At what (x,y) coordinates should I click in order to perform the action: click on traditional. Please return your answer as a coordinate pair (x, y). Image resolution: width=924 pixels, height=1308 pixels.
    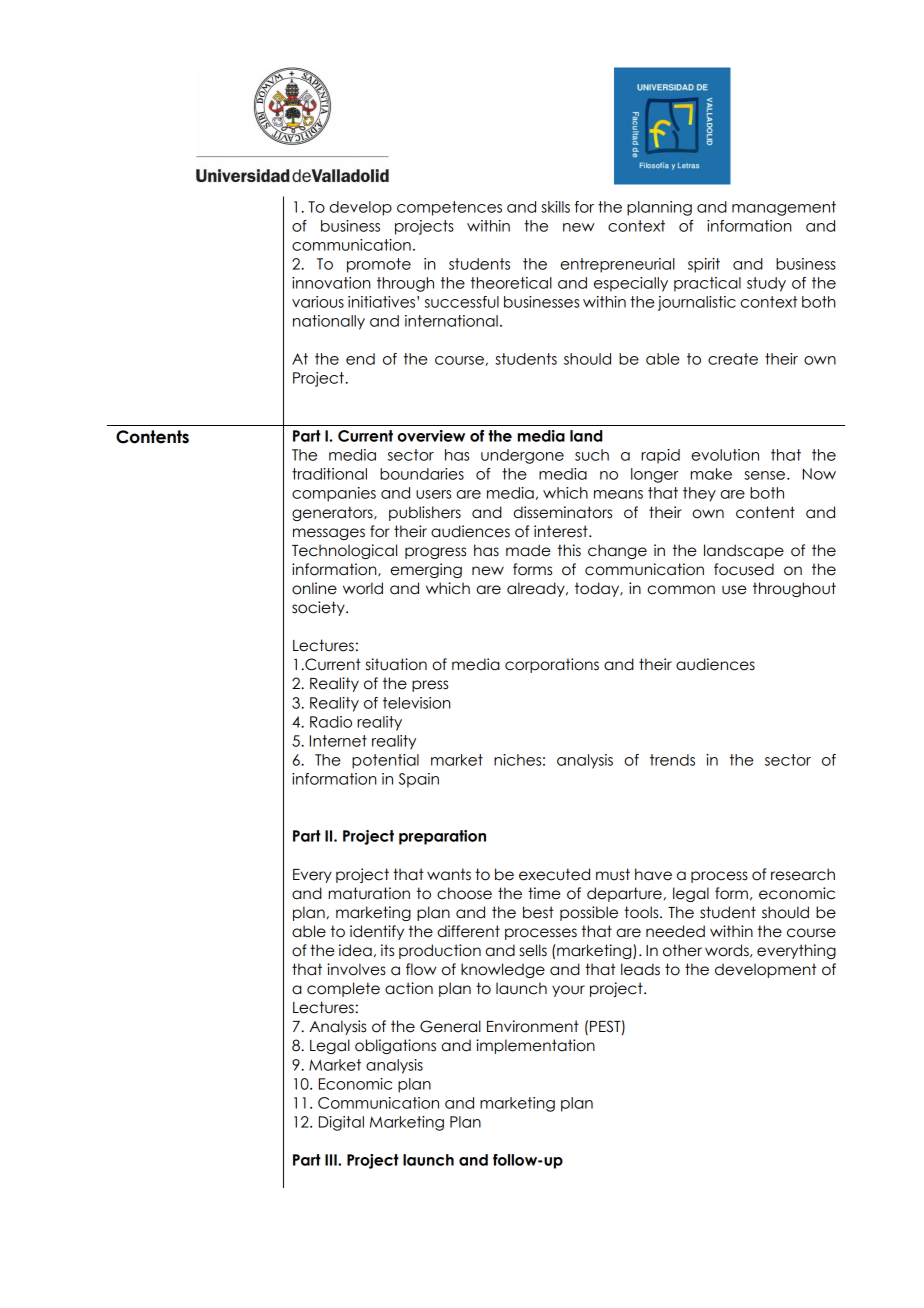
    Looking at the image, I should click on (329, 474).
